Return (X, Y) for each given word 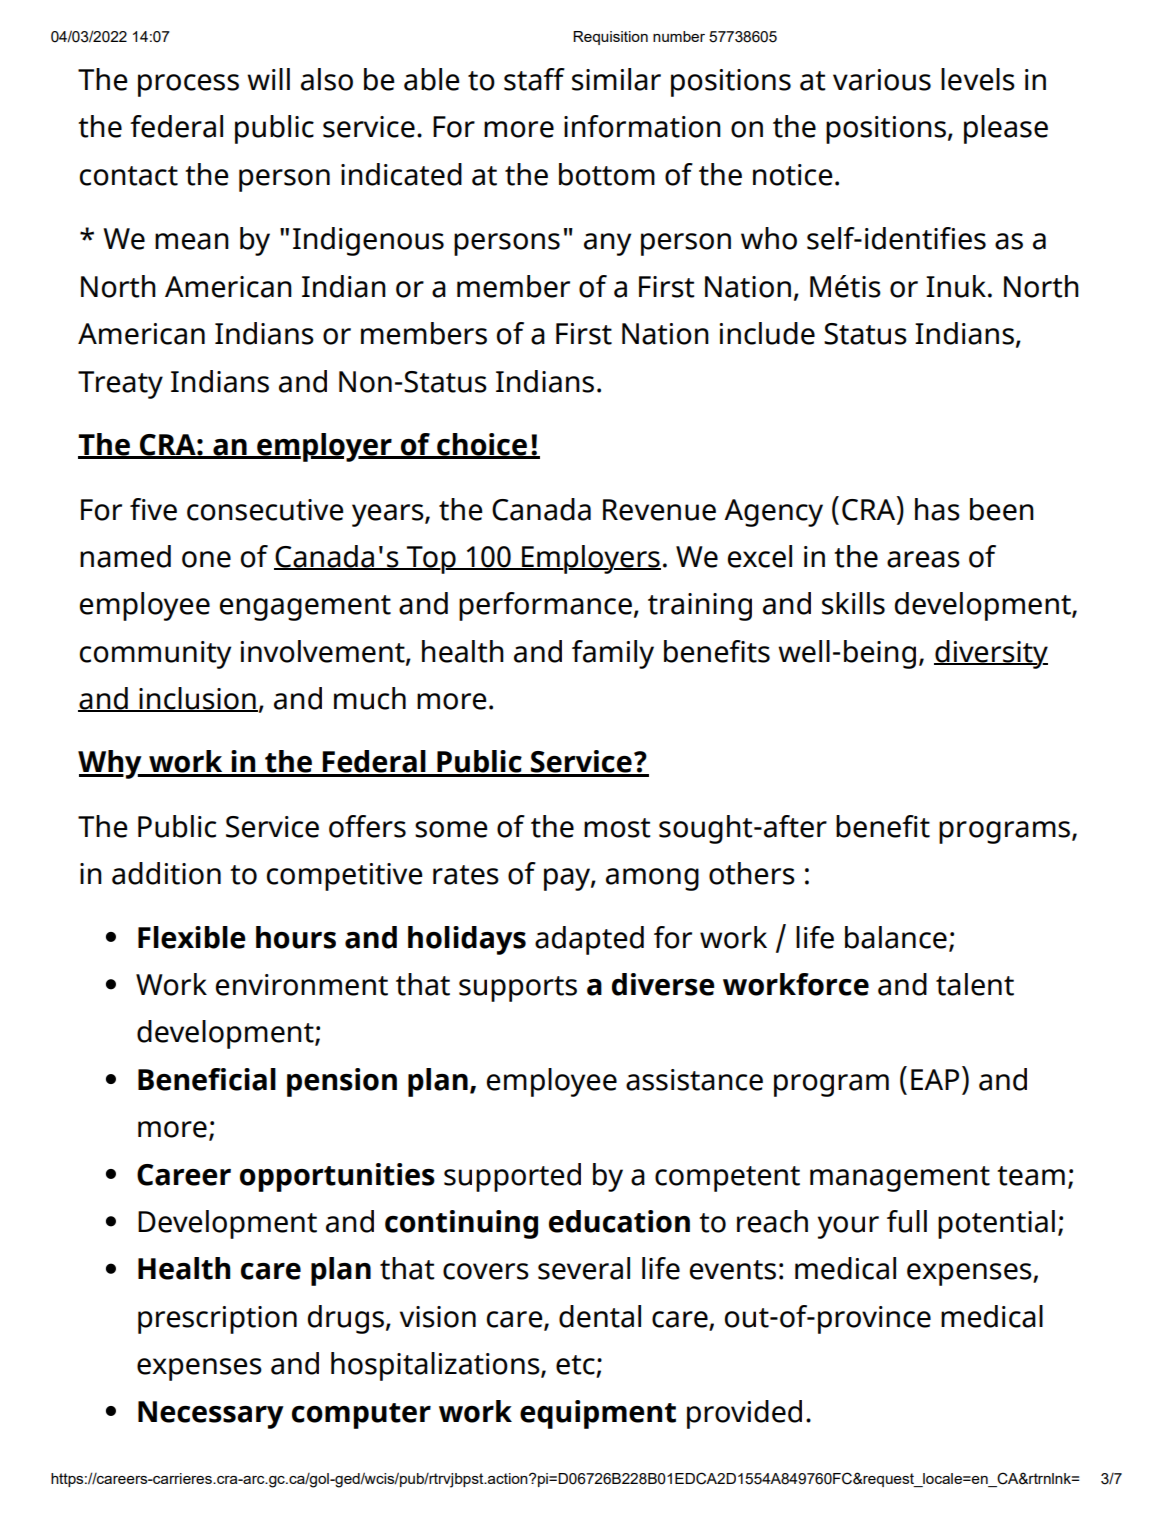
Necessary (211, 1415)
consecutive (265, 510)
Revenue (659, 510)
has (937, 509)
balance (896, 937)
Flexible (192, 937)
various (882, 80)
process (188, 85)
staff (534, 79)
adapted (589, 940)
